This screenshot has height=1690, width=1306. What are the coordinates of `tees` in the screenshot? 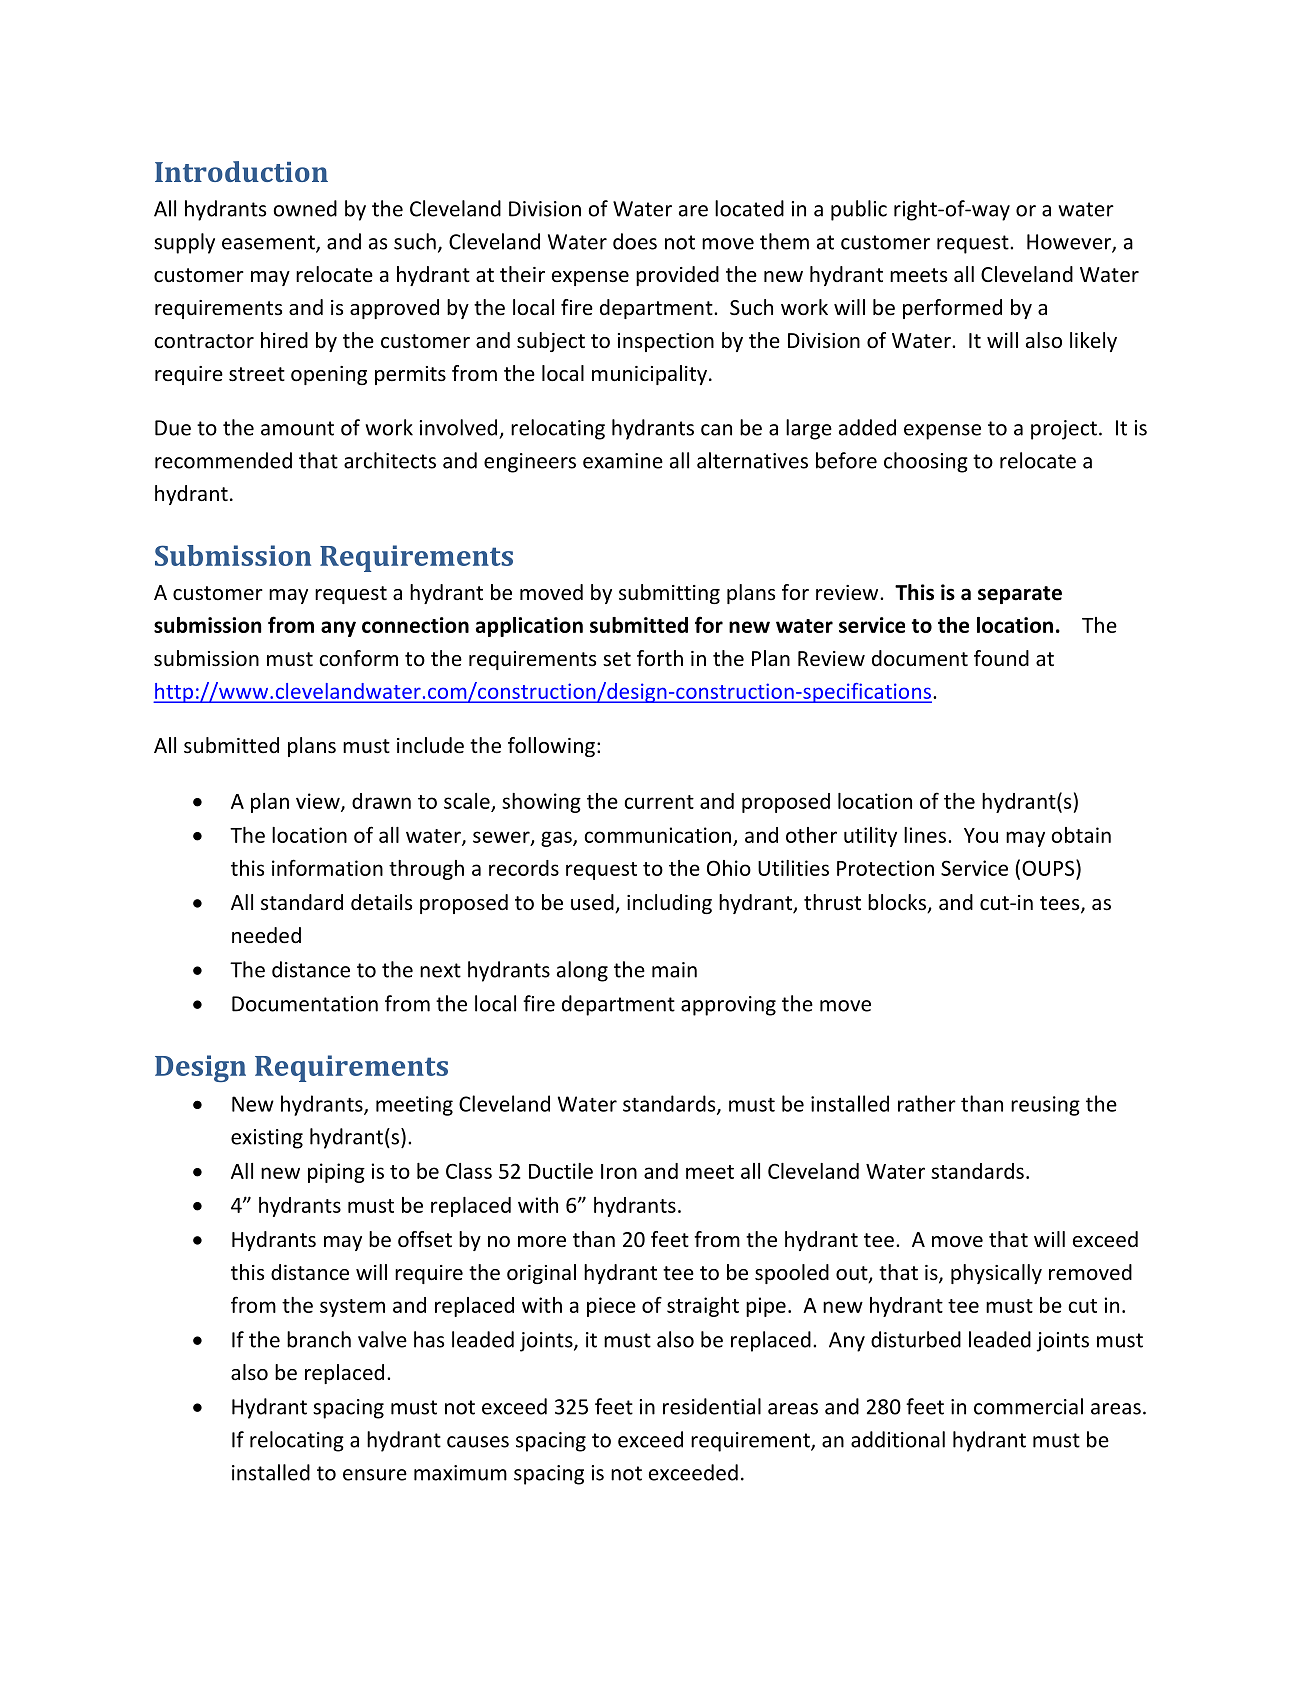 It's located at (1061, 904).
